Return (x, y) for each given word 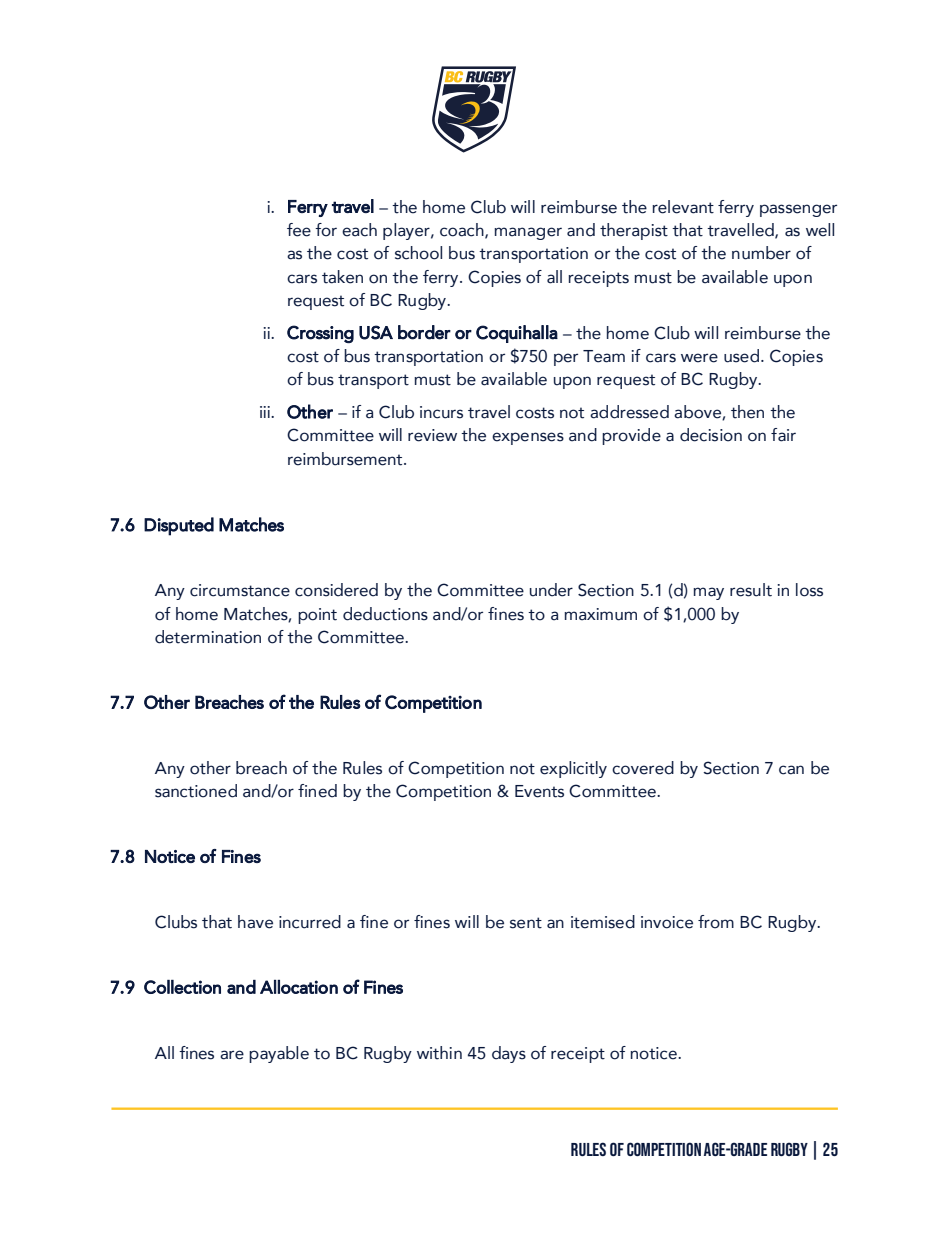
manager (528, 233)
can (791, 770)
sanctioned (196, 791)
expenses (528, 438)
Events (539, 791)
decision (711, 435)
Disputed (179, 526)
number (761, 253)
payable (279, 1054)
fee (299, 230)
